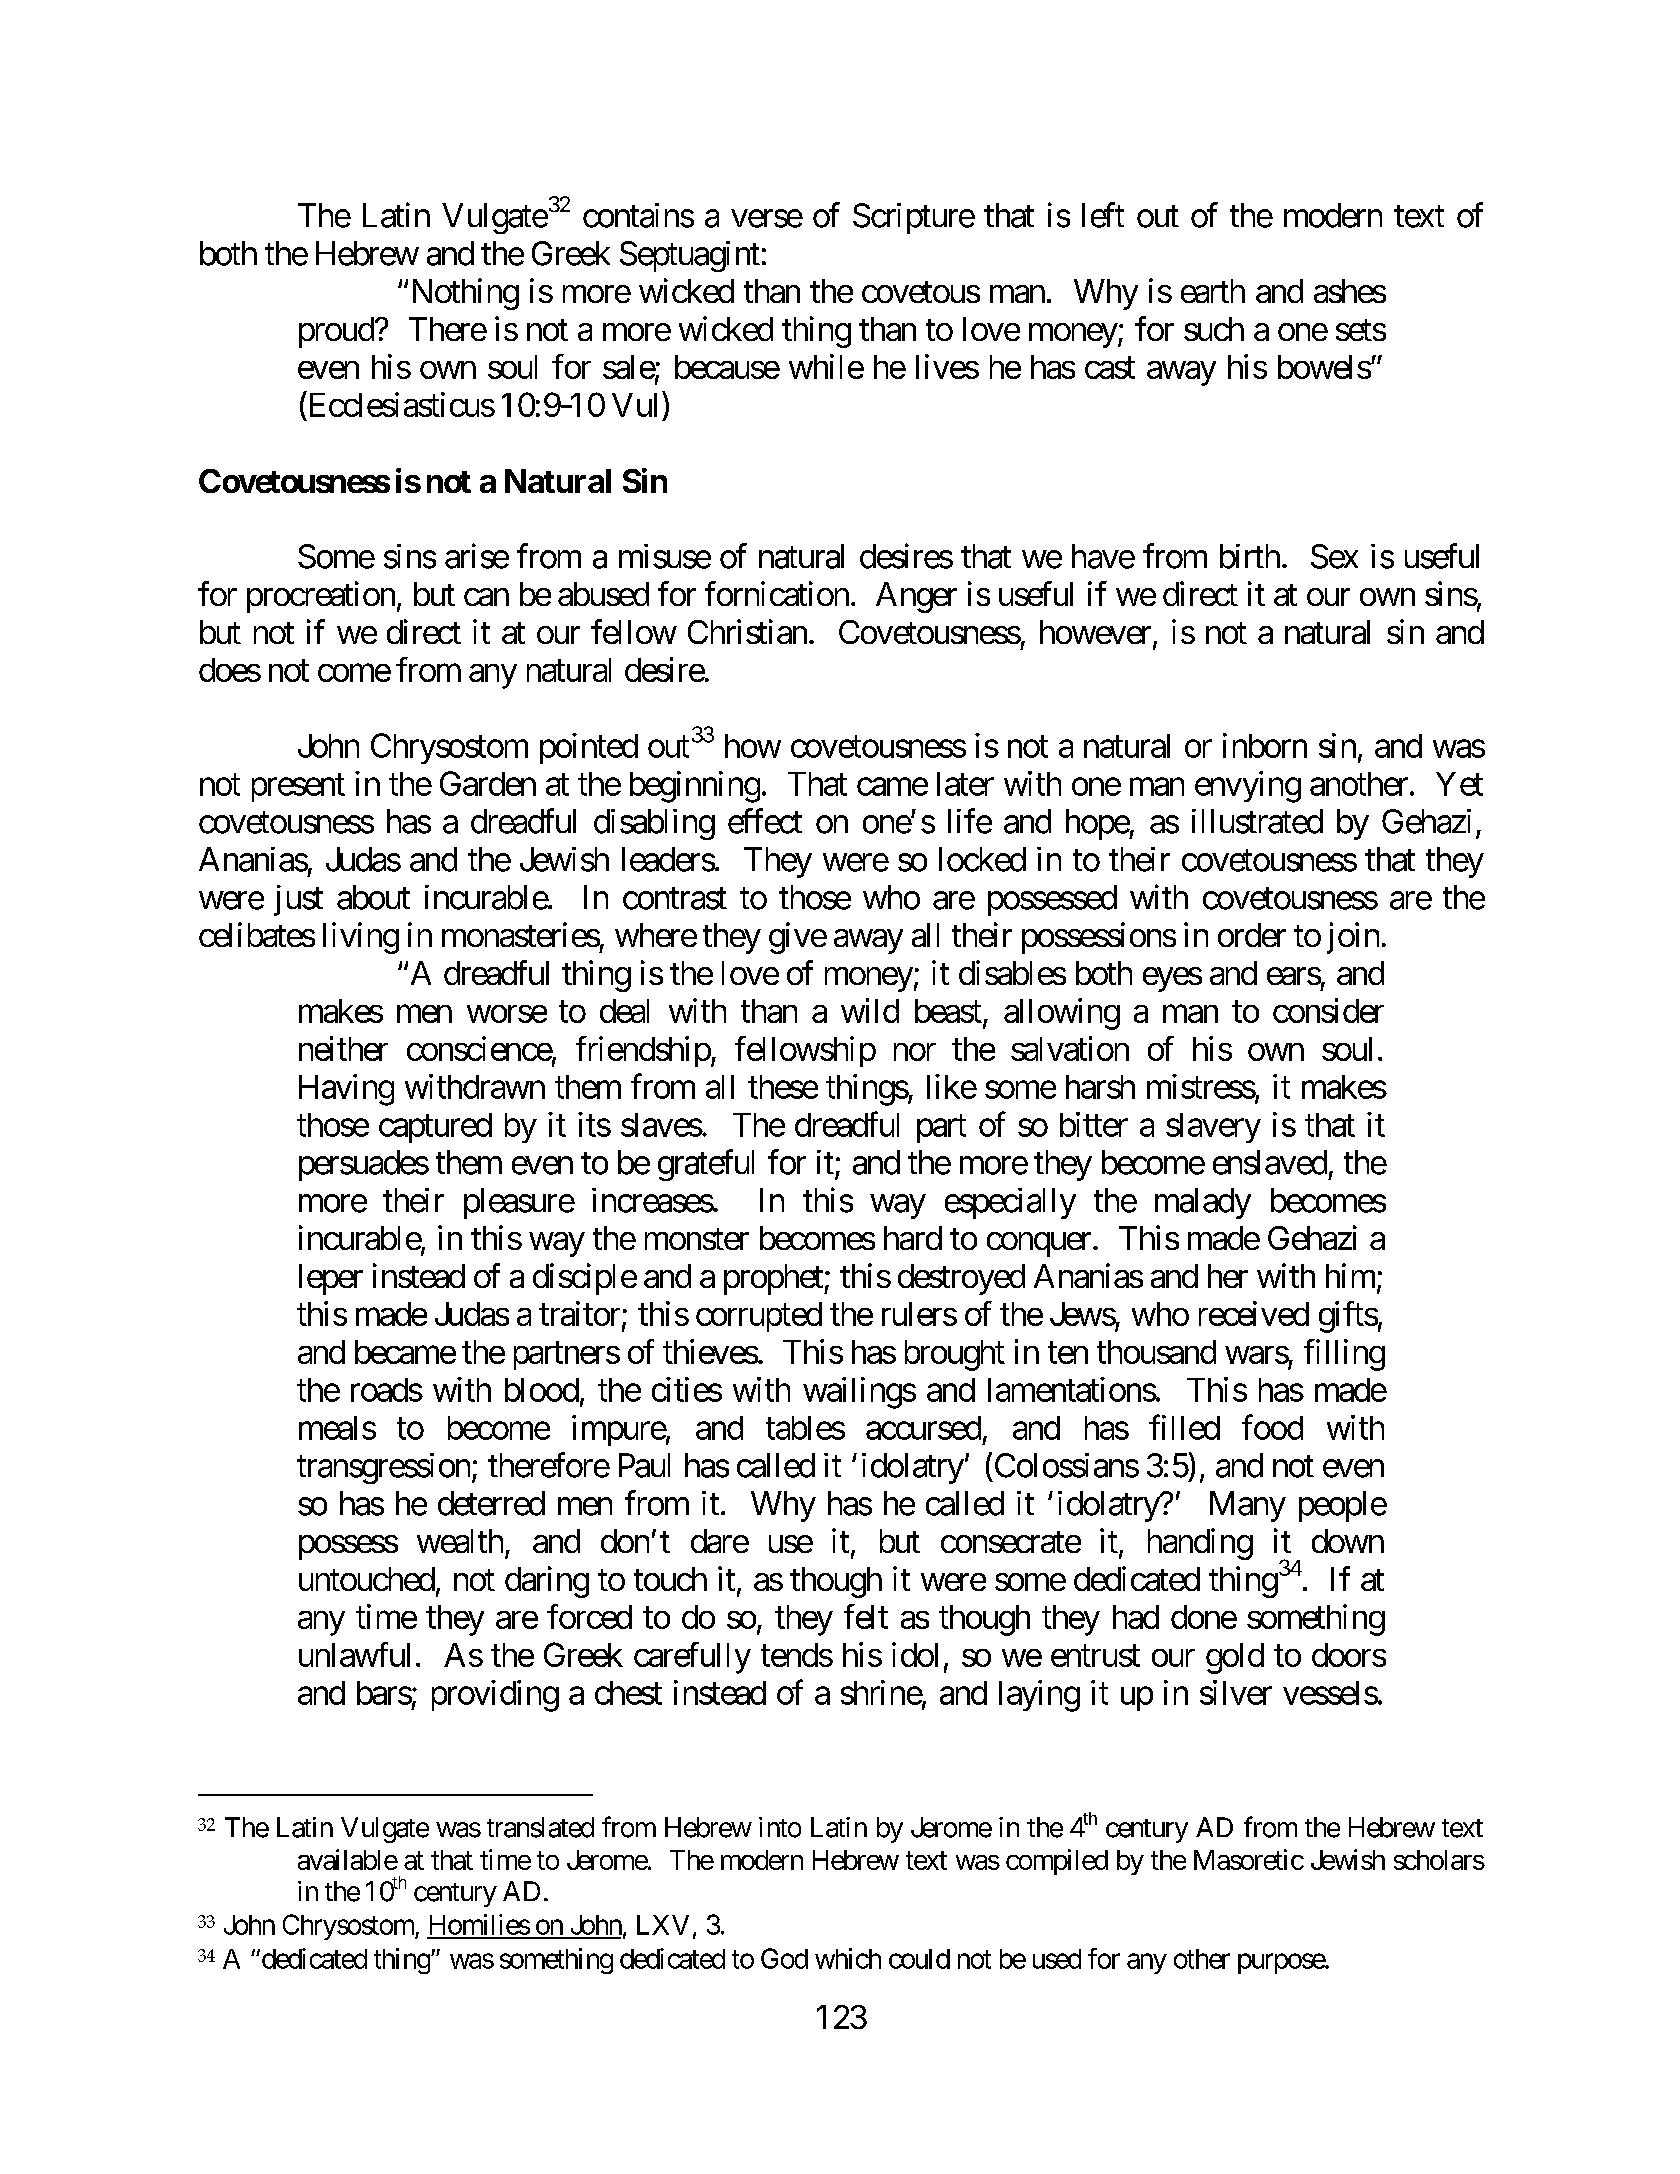  Describe the element at coordinates (1348, 1541) in the page. I see `down` at that location.
